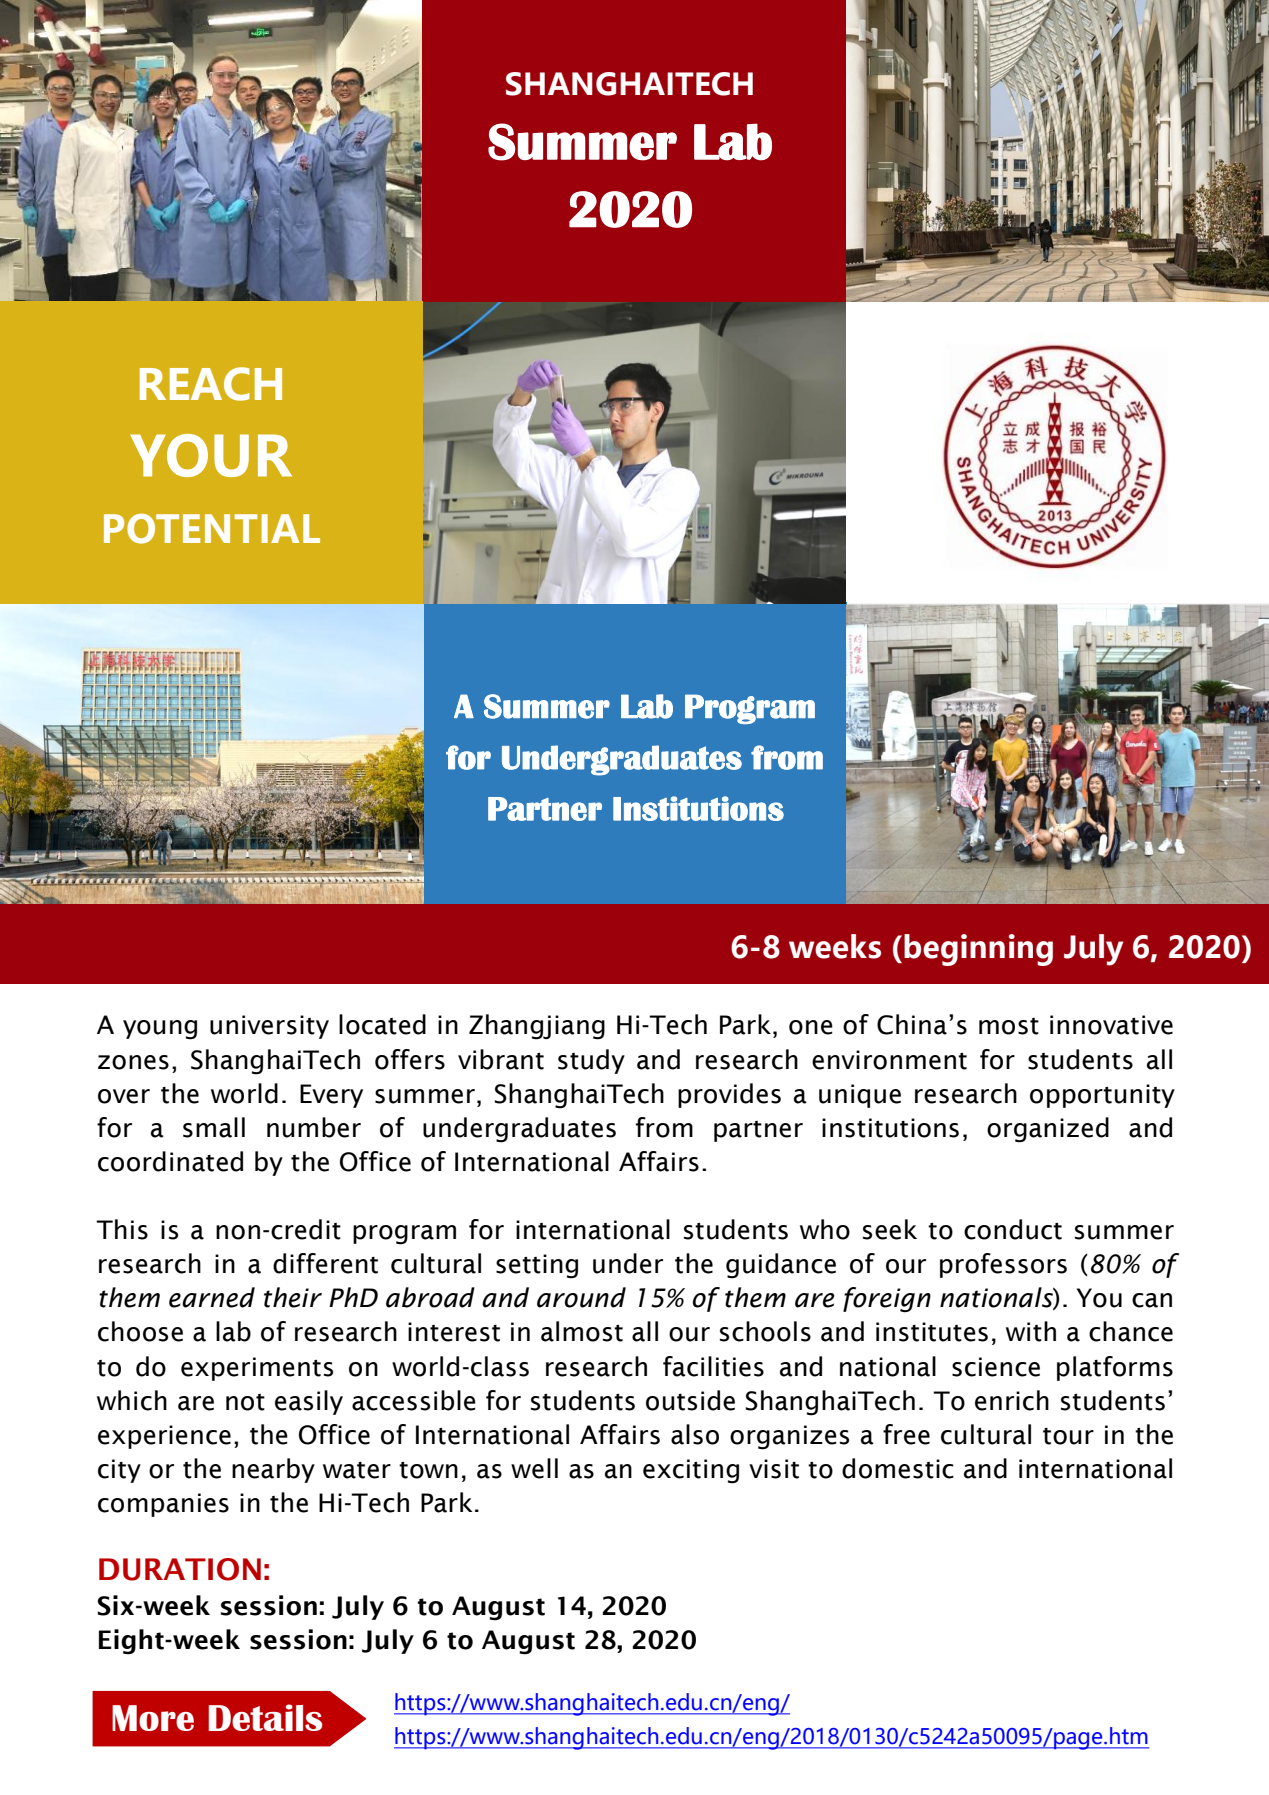  I want to click on beginning, so click(978, 950).
